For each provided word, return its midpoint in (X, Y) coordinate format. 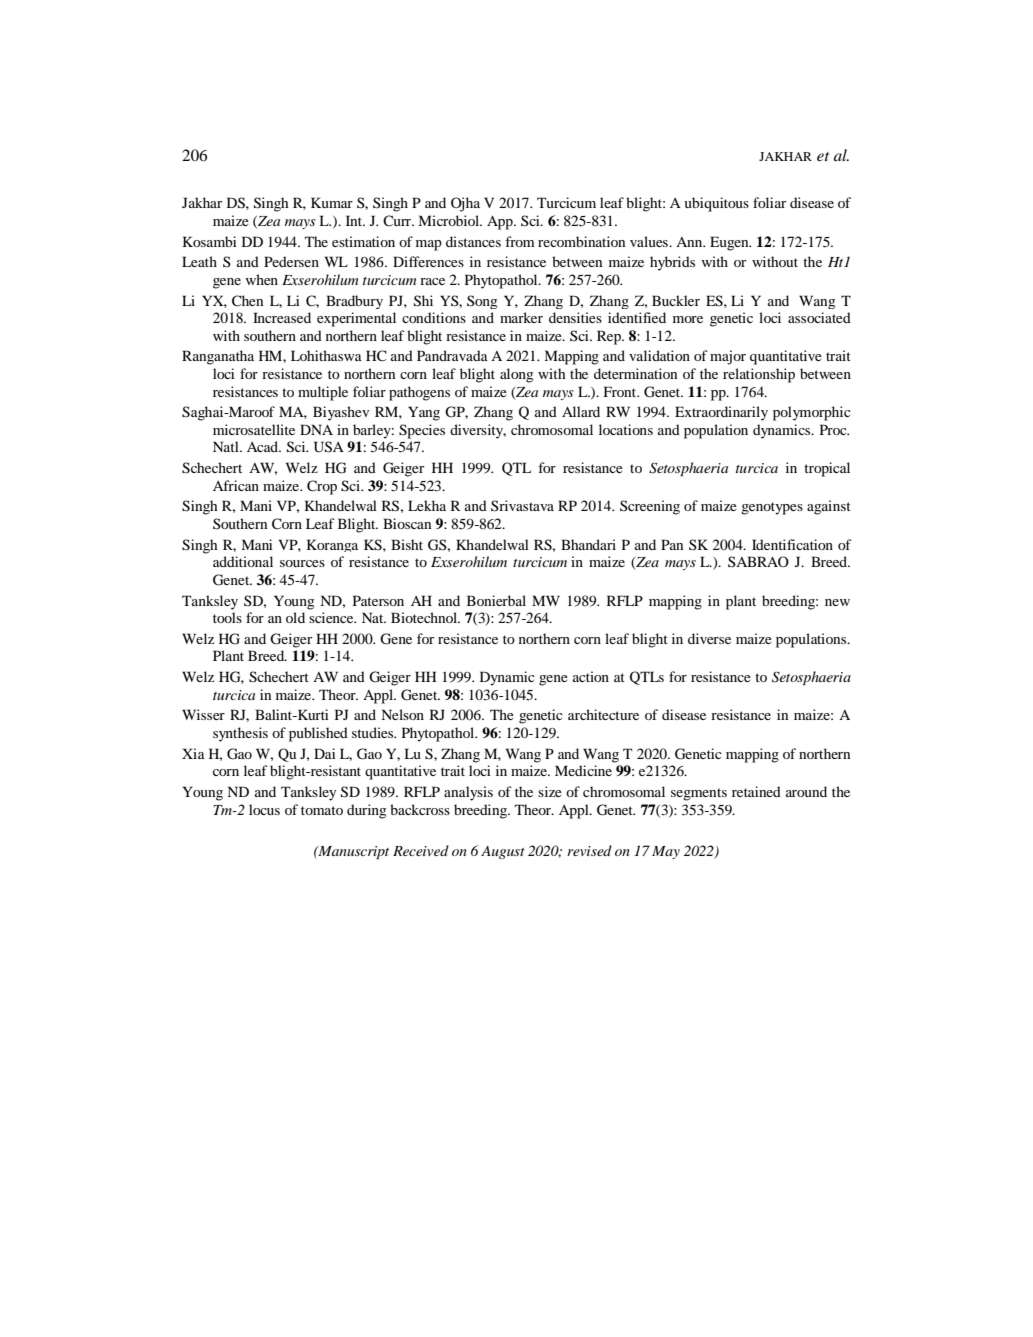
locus (264, 809)
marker (521, 317)
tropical (827, 469)
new (837, 602)
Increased (282, 317)
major (728, 357)
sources (302, 563)
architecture (603, 714)
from (520, 241)
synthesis (240, 734)
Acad (264, 446)
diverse (709, 638)
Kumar (332, 202)
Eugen (730, 243)
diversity (478, 431)
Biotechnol (425, 617)
